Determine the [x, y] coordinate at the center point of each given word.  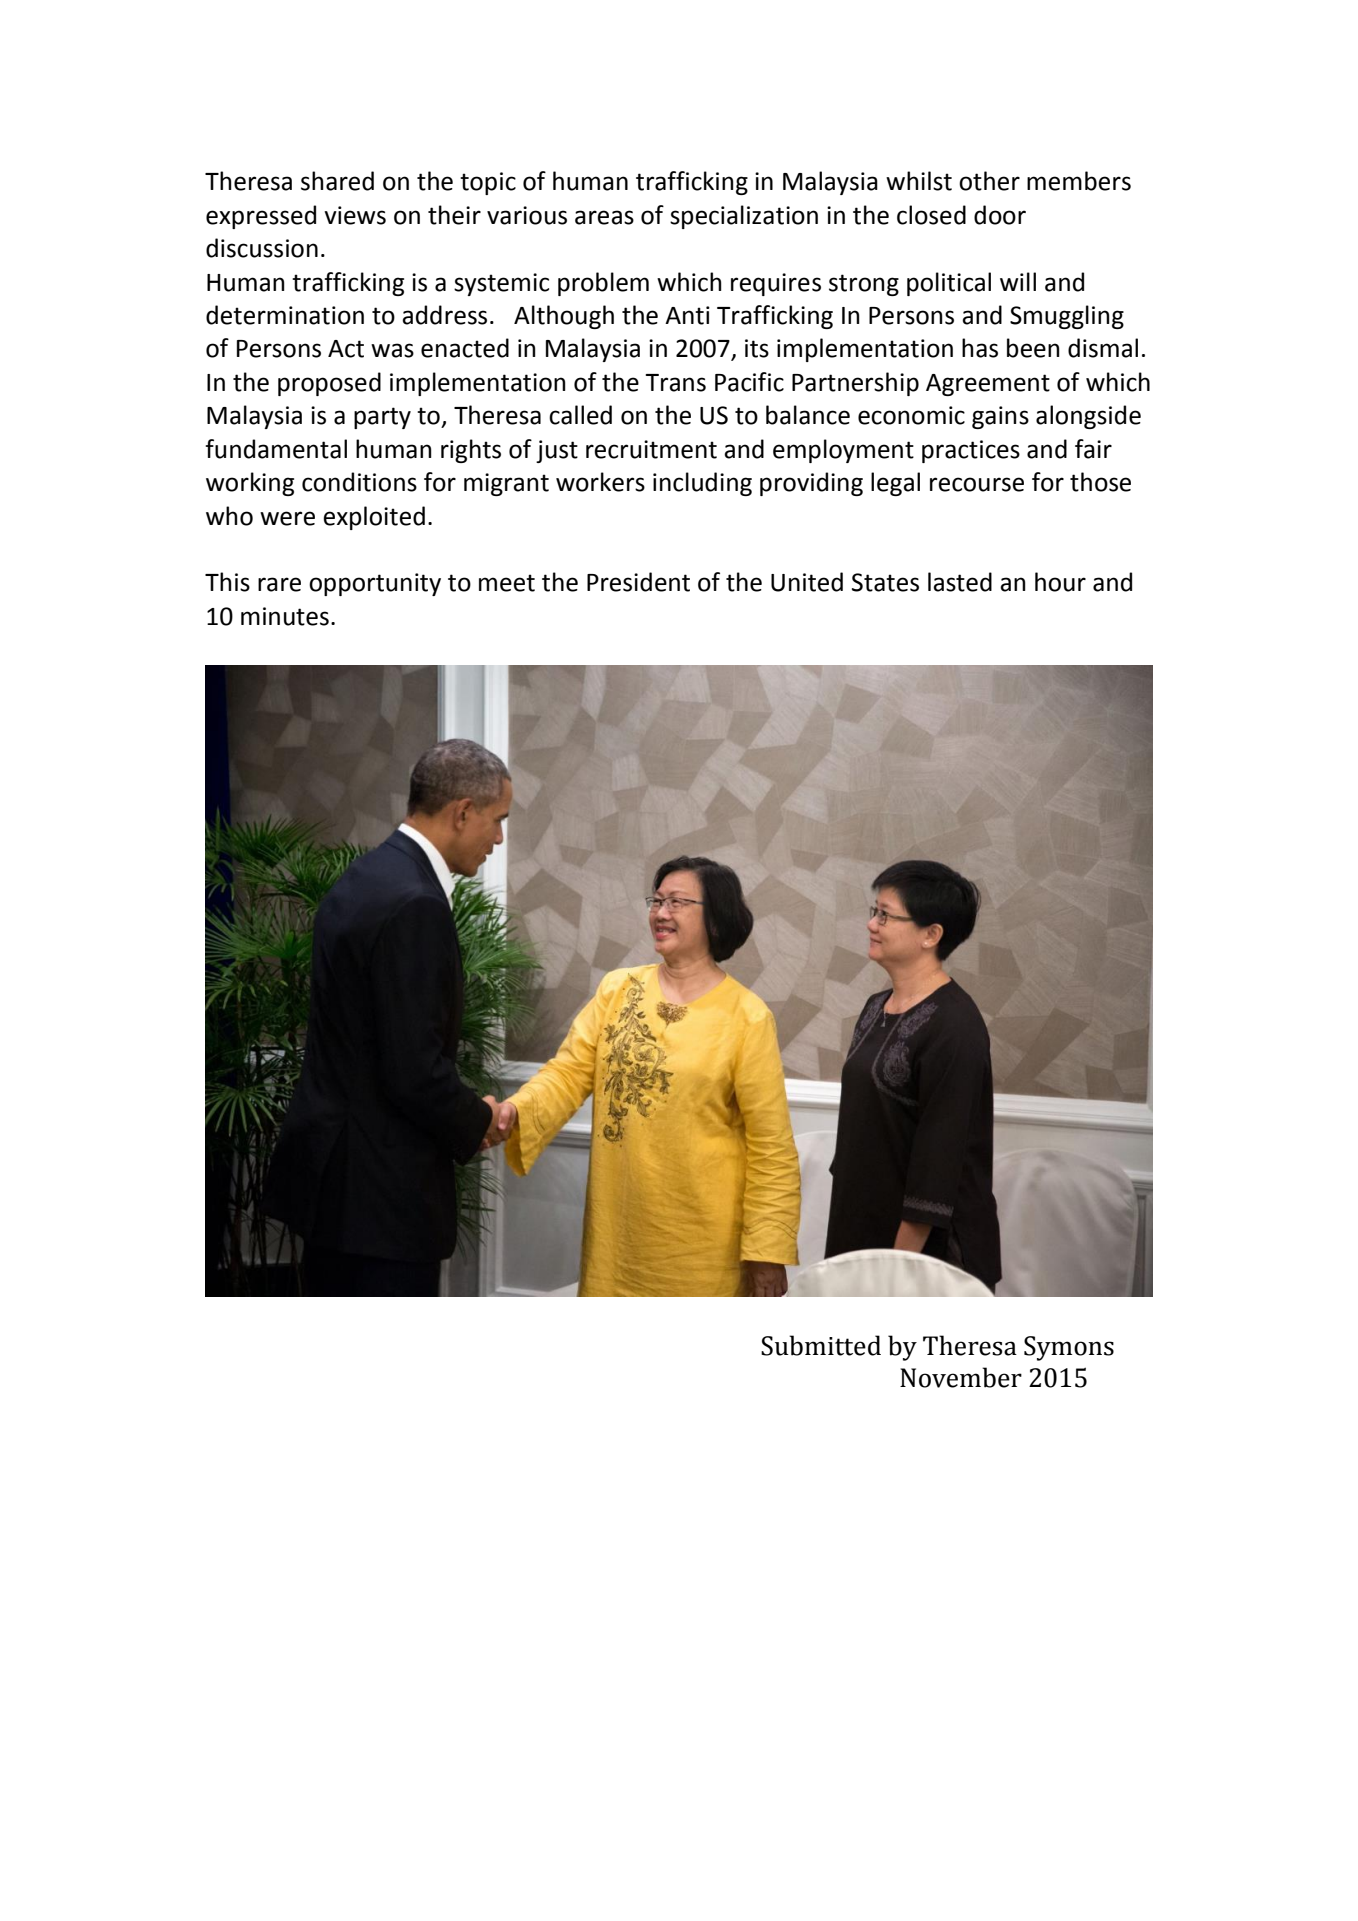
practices [971, 451]
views [355, 215]
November [961, 1377]
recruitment [651, 449]
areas [604, 217]
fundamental [276, 449]
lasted [960, 582]
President [638, 582]
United [807, 582]
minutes [285, 616]
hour [1060, 582]
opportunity [375, 584]
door [1000, 215]
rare [279, 584]
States [885, 582]
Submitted [821, 1345]
